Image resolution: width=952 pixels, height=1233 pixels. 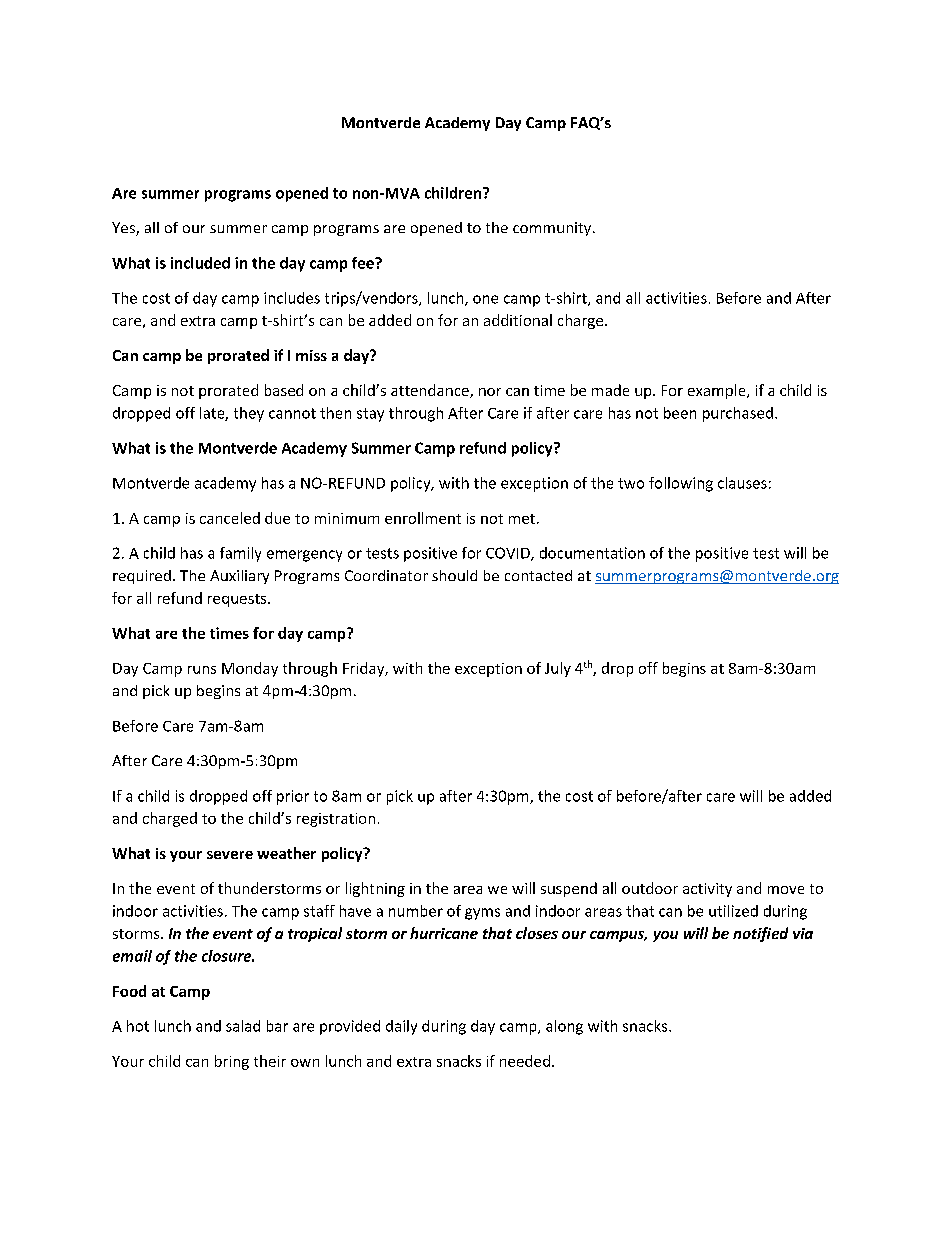 What do you see at coordinates (482, 914) in the image?
I see `gyms` at bounding box center [482, 914].
